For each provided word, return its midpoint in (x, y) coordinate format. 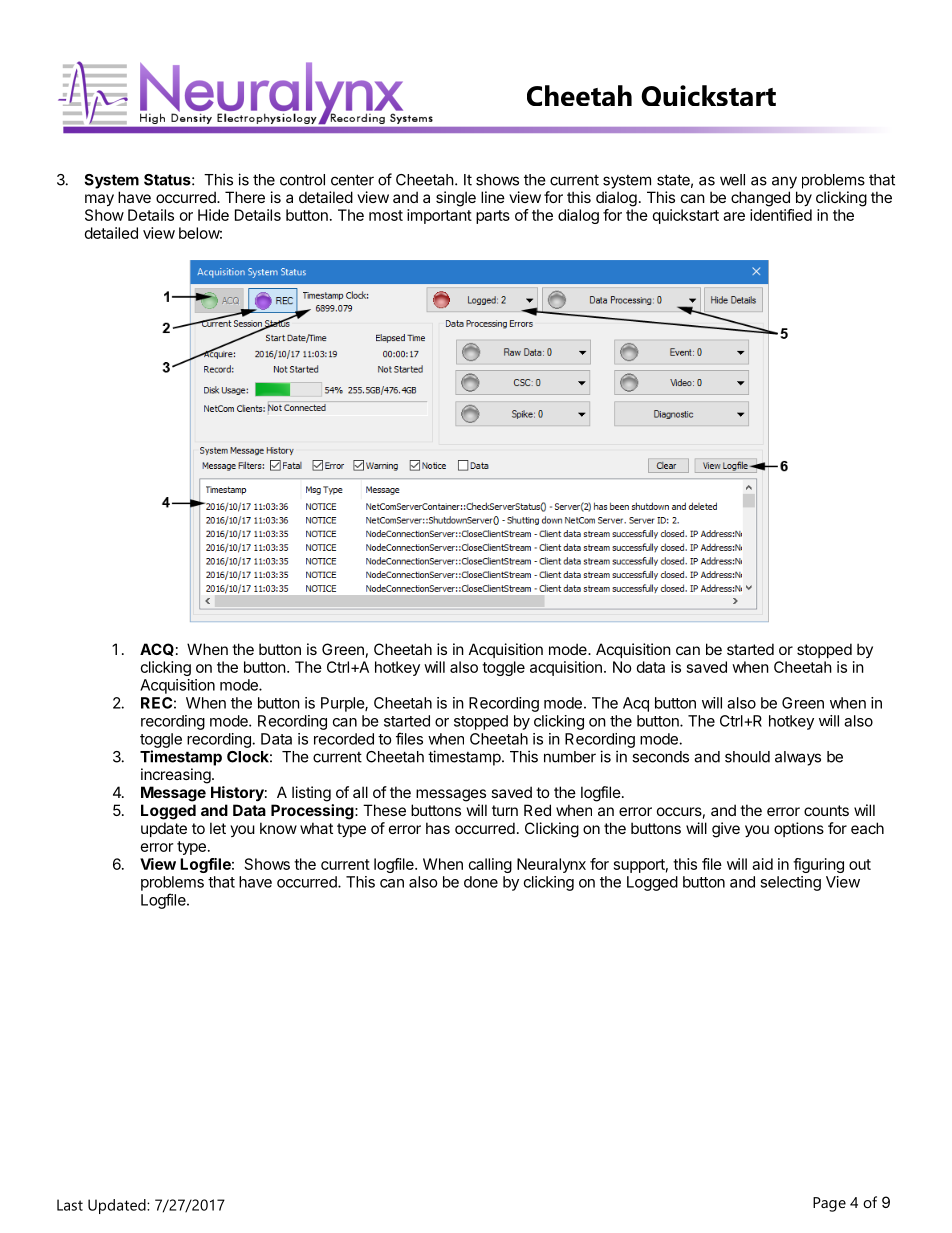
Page (829, 1204)
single (456, 199)
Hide (213, 215)
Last (70, 1205)
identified (781, 215)
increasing (176, 776)
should (747, 757)
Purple (343, 704)
